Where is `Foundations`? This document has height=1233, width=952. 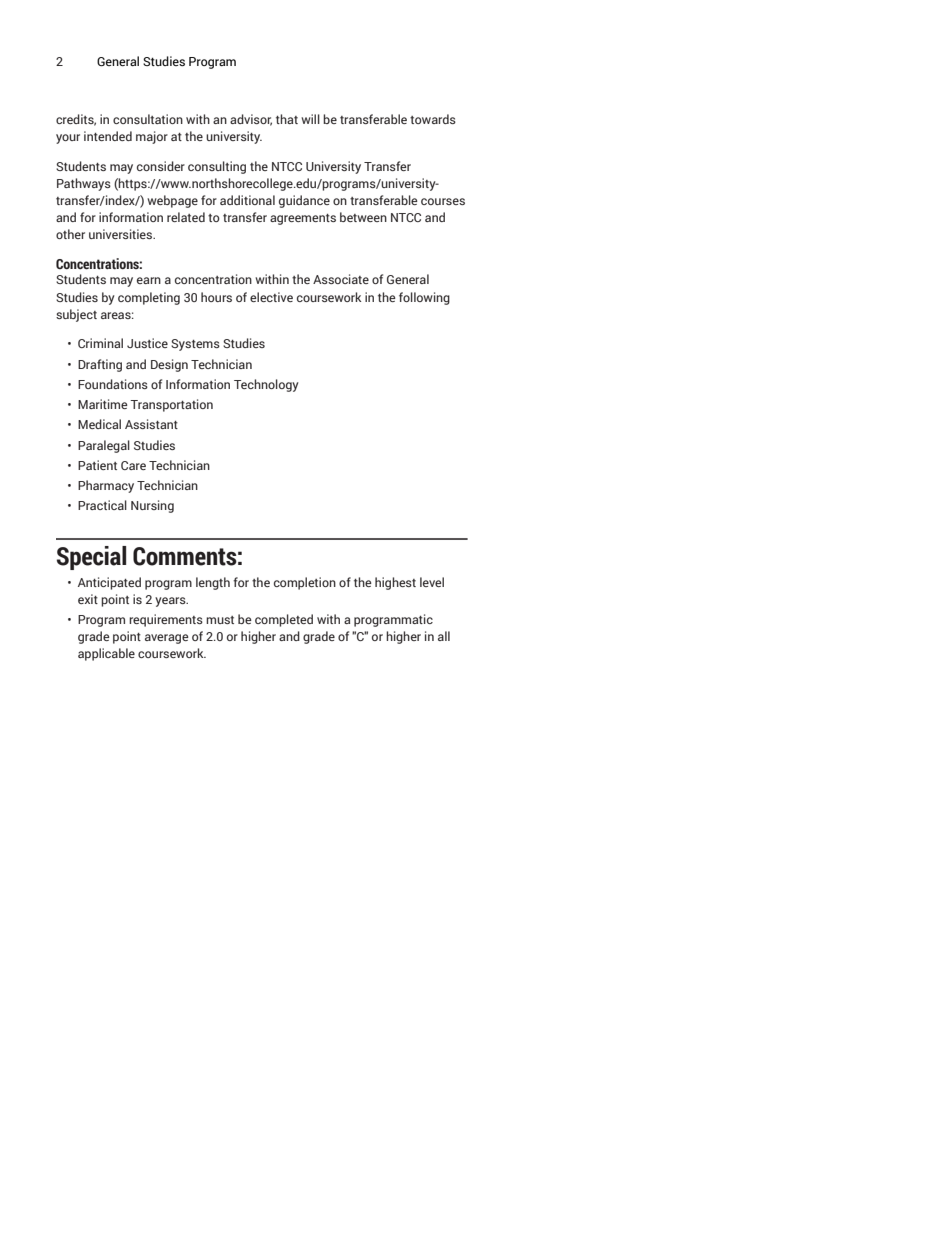 Foundations is located at coordinates (113, 384).
